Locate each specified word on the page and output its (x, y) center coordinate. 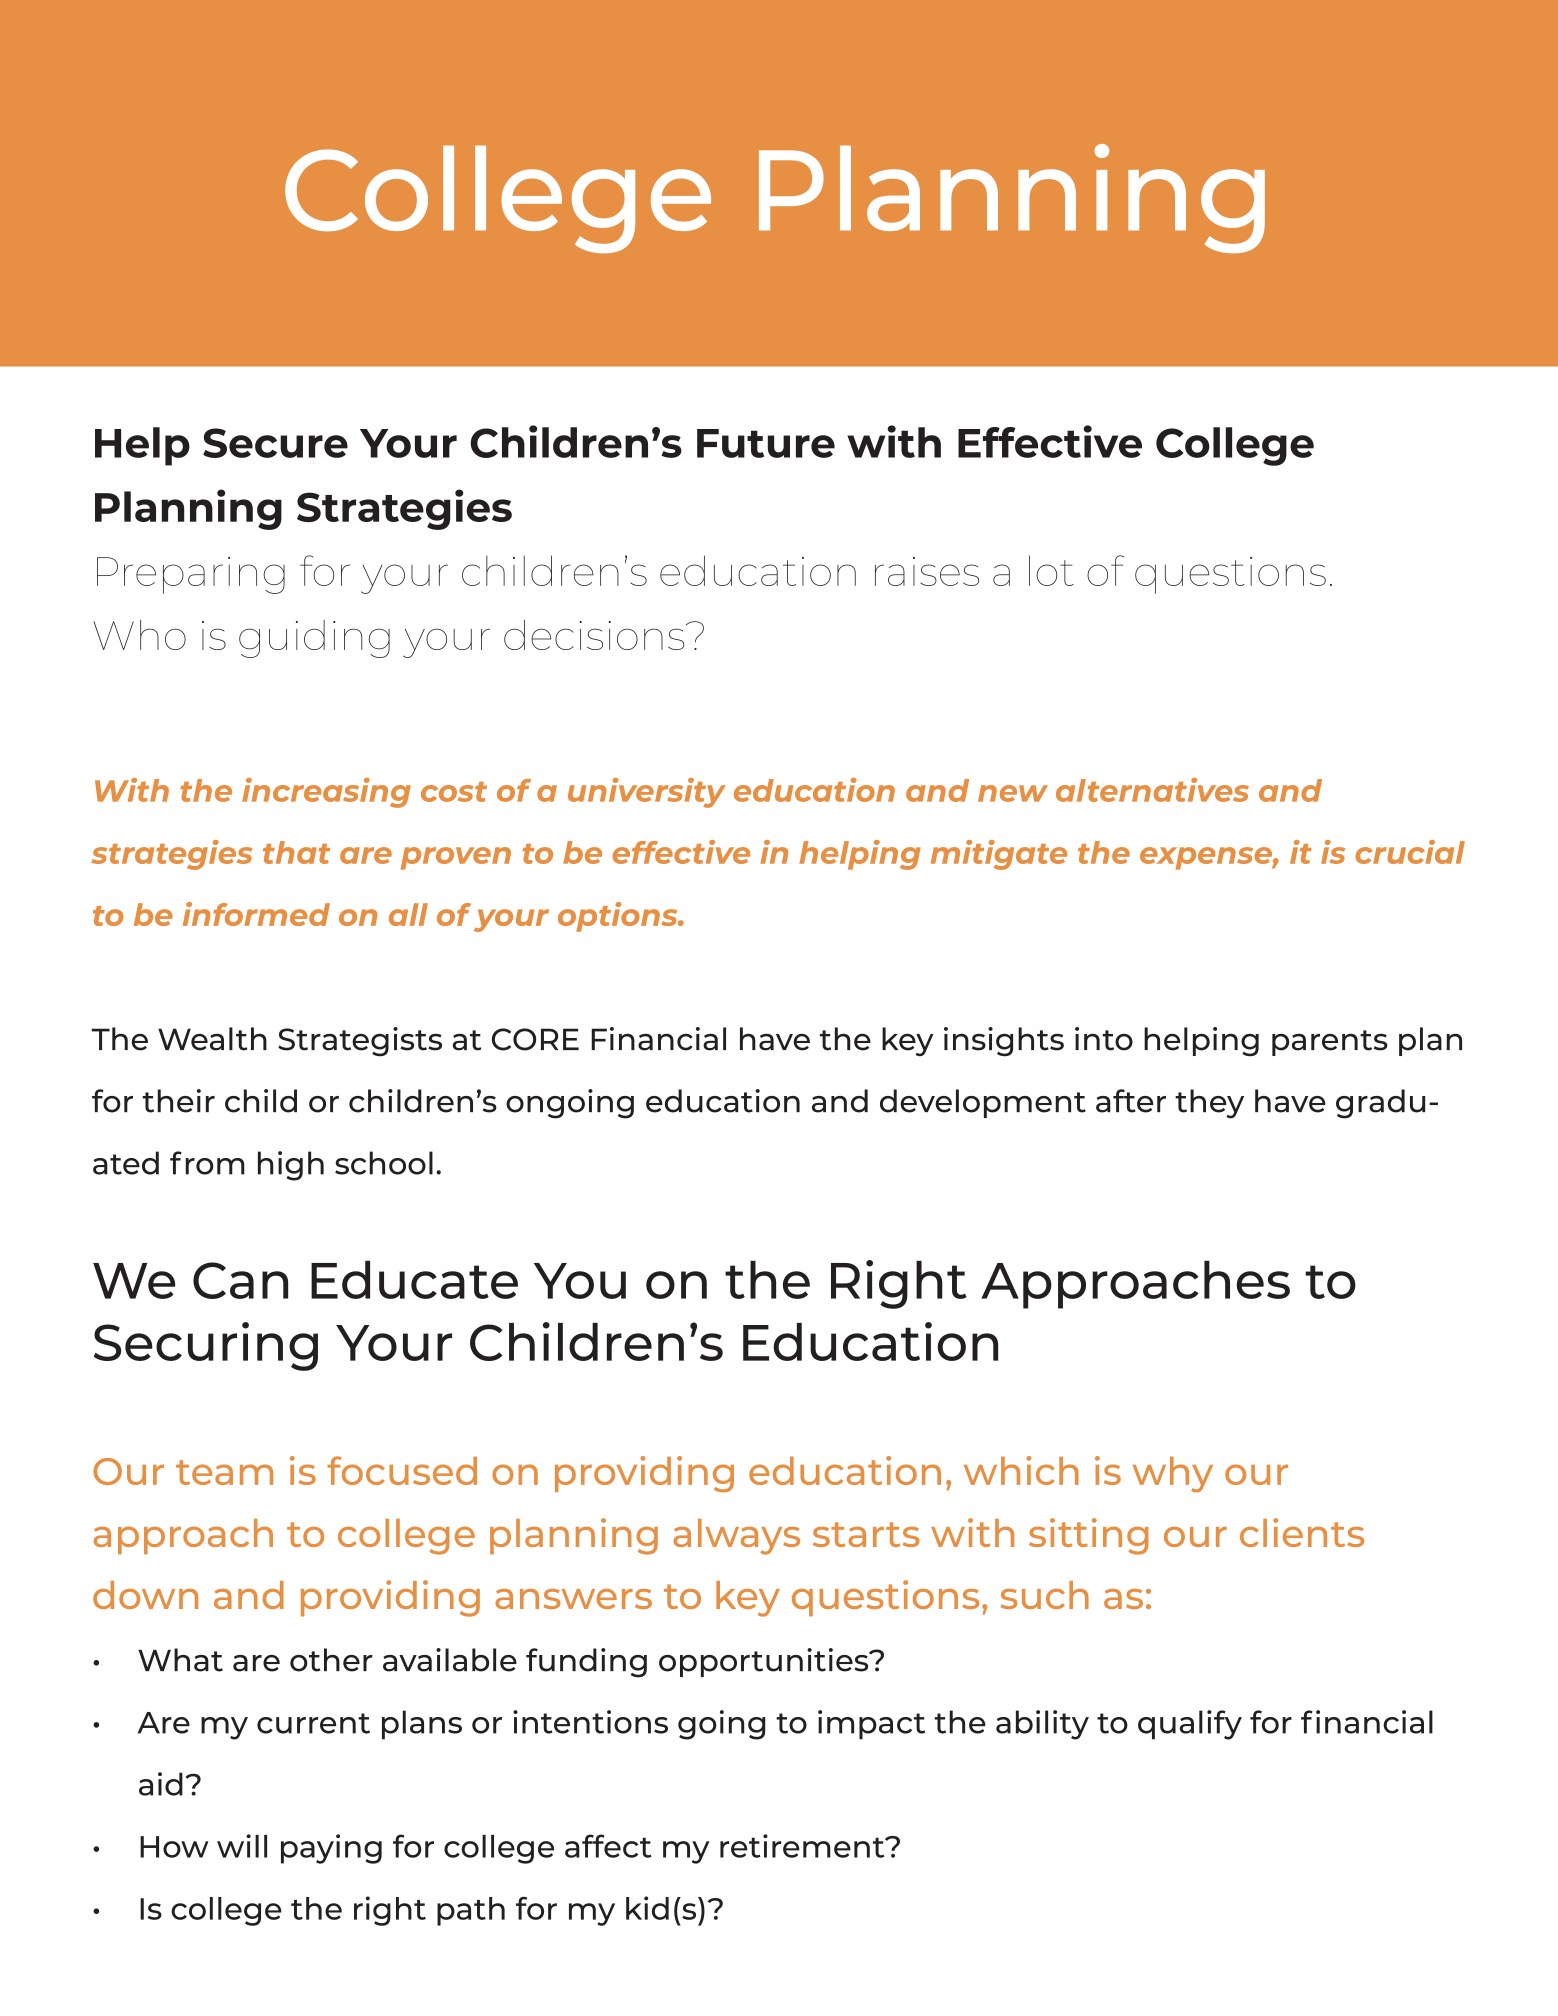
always (736, 1537)
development (983, 1103)
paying (331, 1849)
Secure (275, 443)
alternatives (1152, 790)
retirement (803, 1846)
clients (1302, 1532)
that (296, 852)
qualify (1190, 1725)
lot (1051, 570)
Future (766, 443)
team (224, 1472)
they (1209, 1104)
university (647, 793)
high (291, 1166)
